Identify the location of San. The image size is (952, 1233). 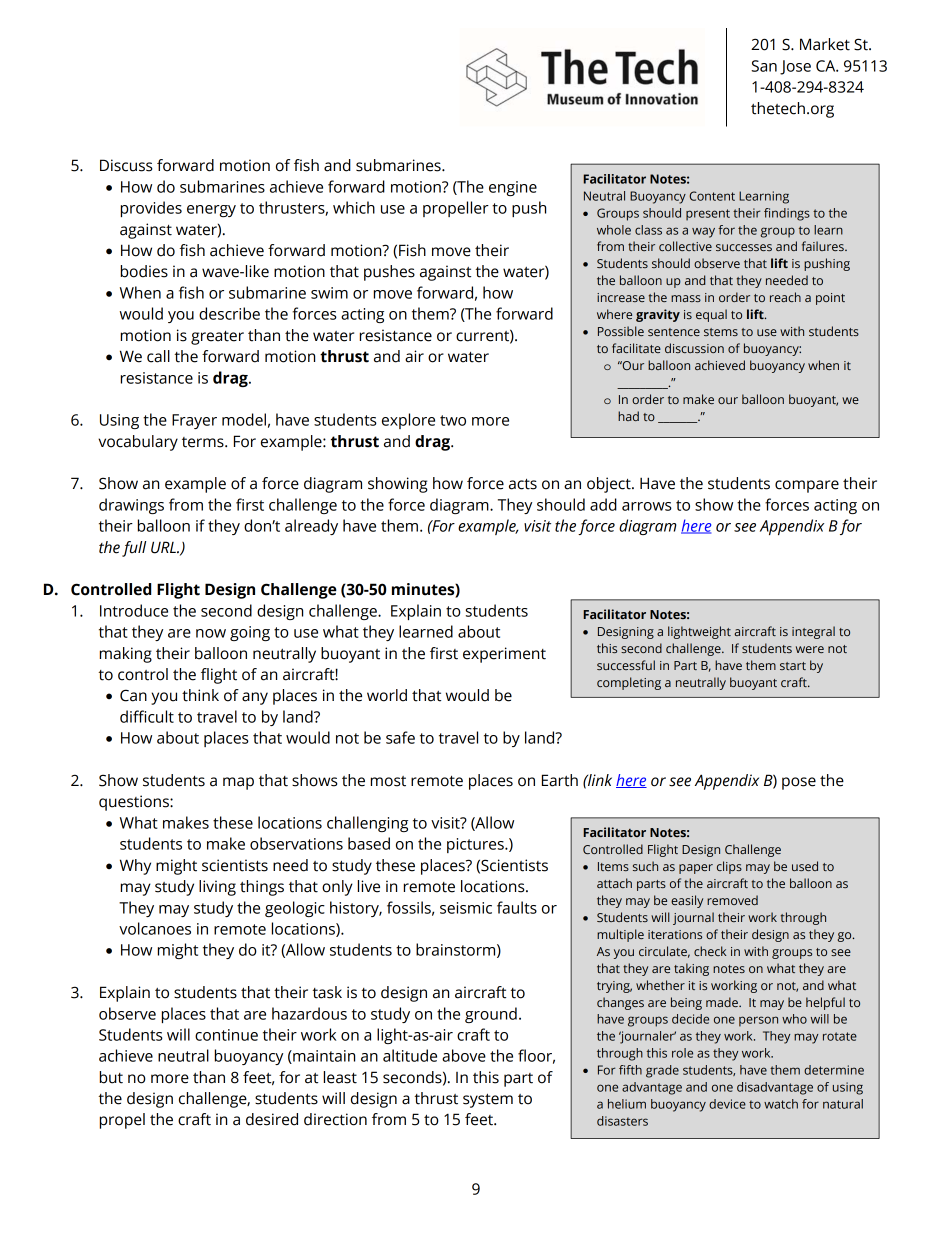
(764, 66).
